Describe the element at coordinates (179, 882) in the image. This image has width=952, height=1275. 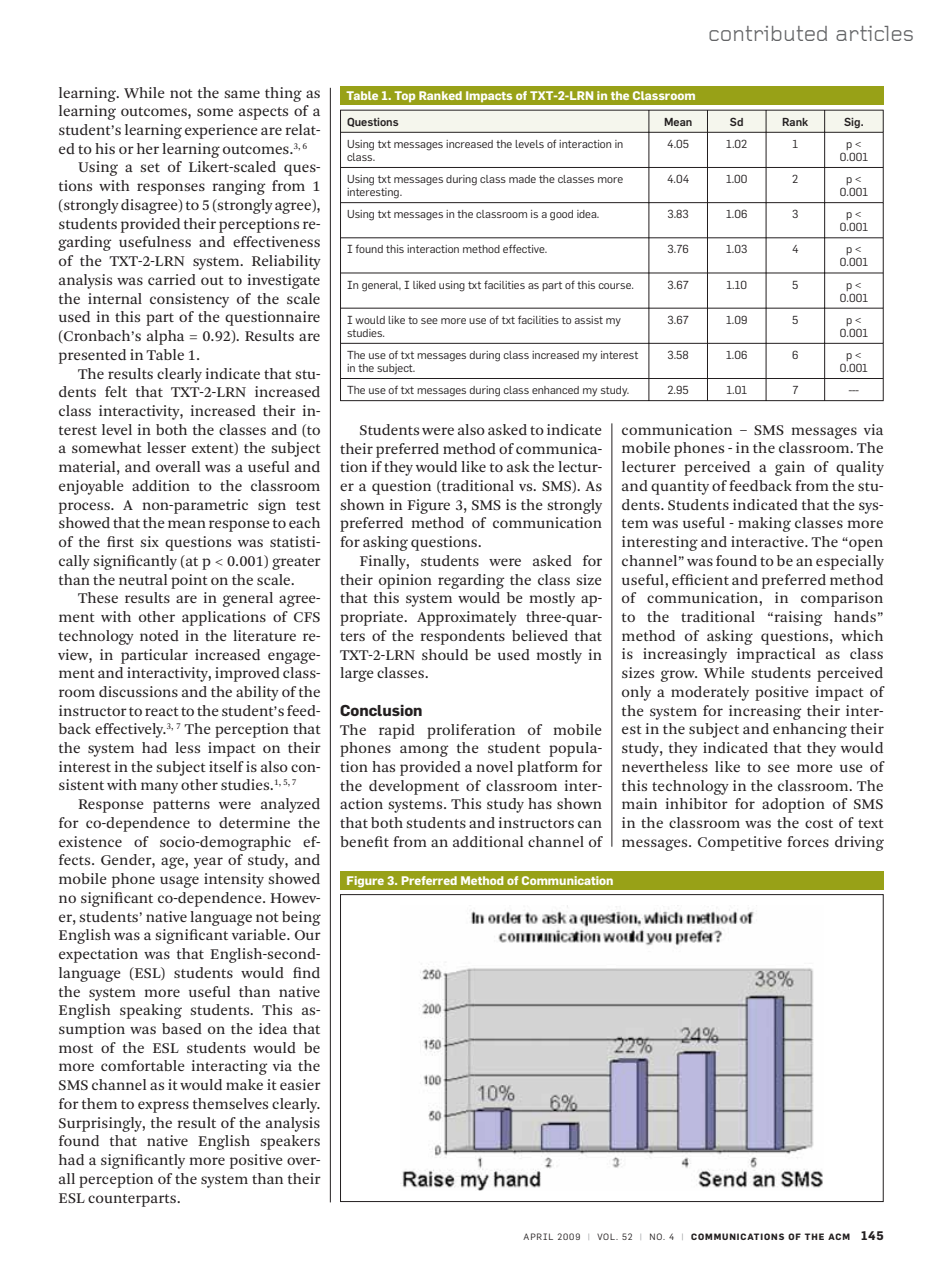
I see `usage` at that location.
